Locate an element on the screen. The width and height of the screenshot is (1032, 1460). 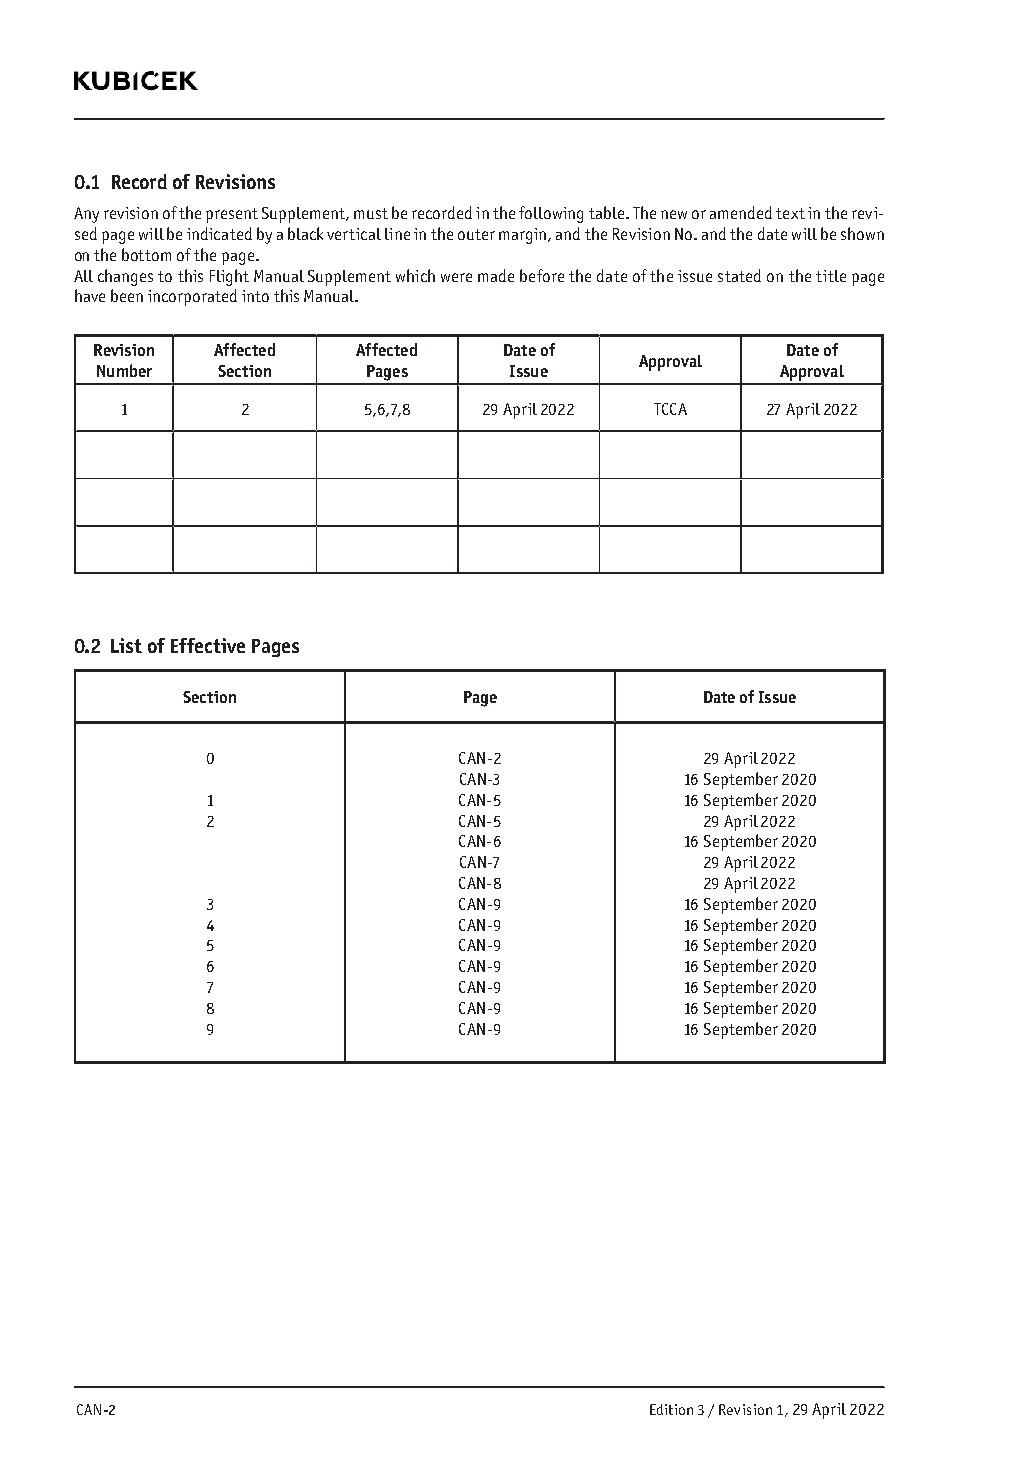
List is located at coordinates (126, 645).
